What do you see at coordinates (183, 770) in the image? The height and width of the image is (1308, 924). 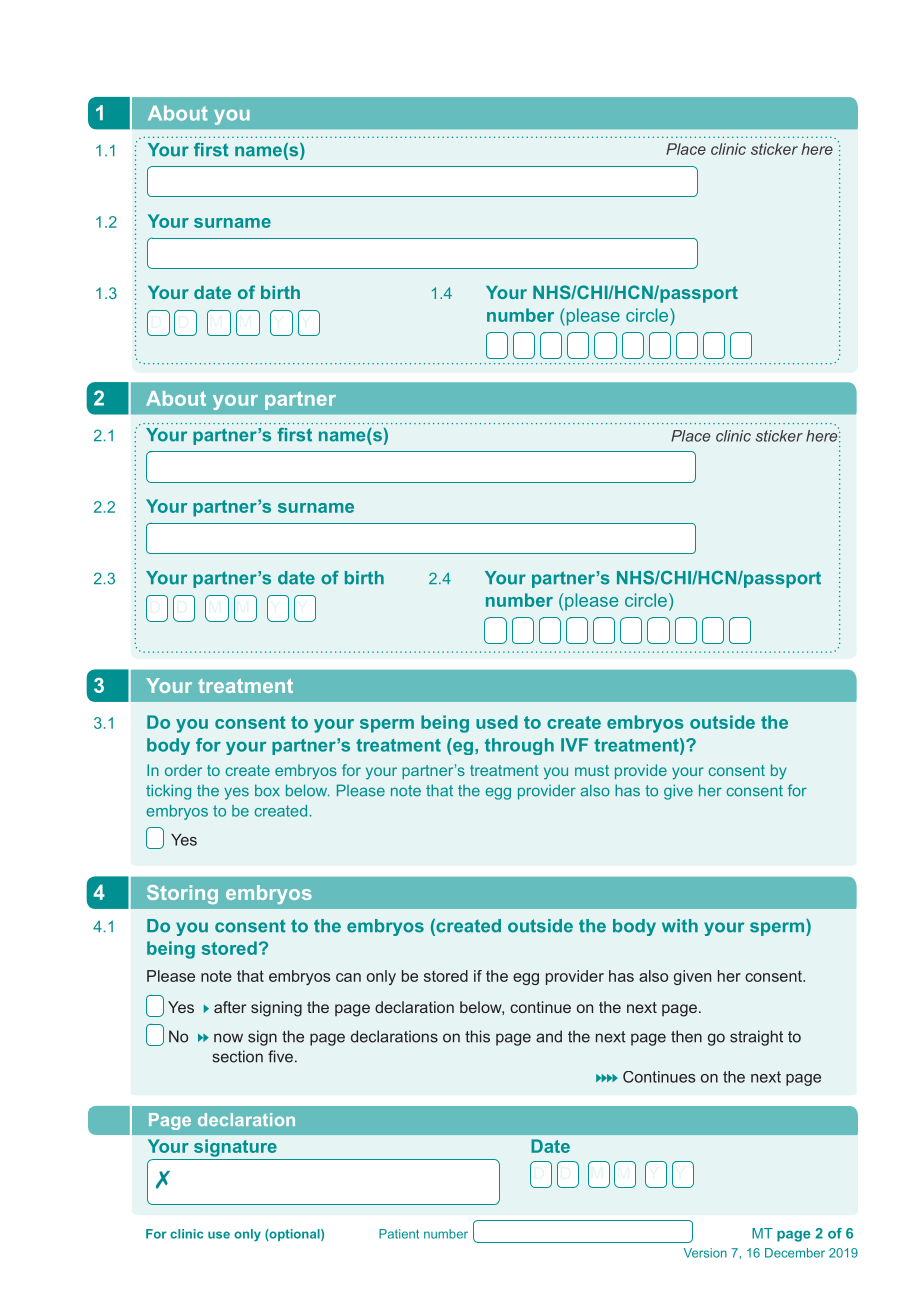 I see `order` at bounding box center [183, 770].
